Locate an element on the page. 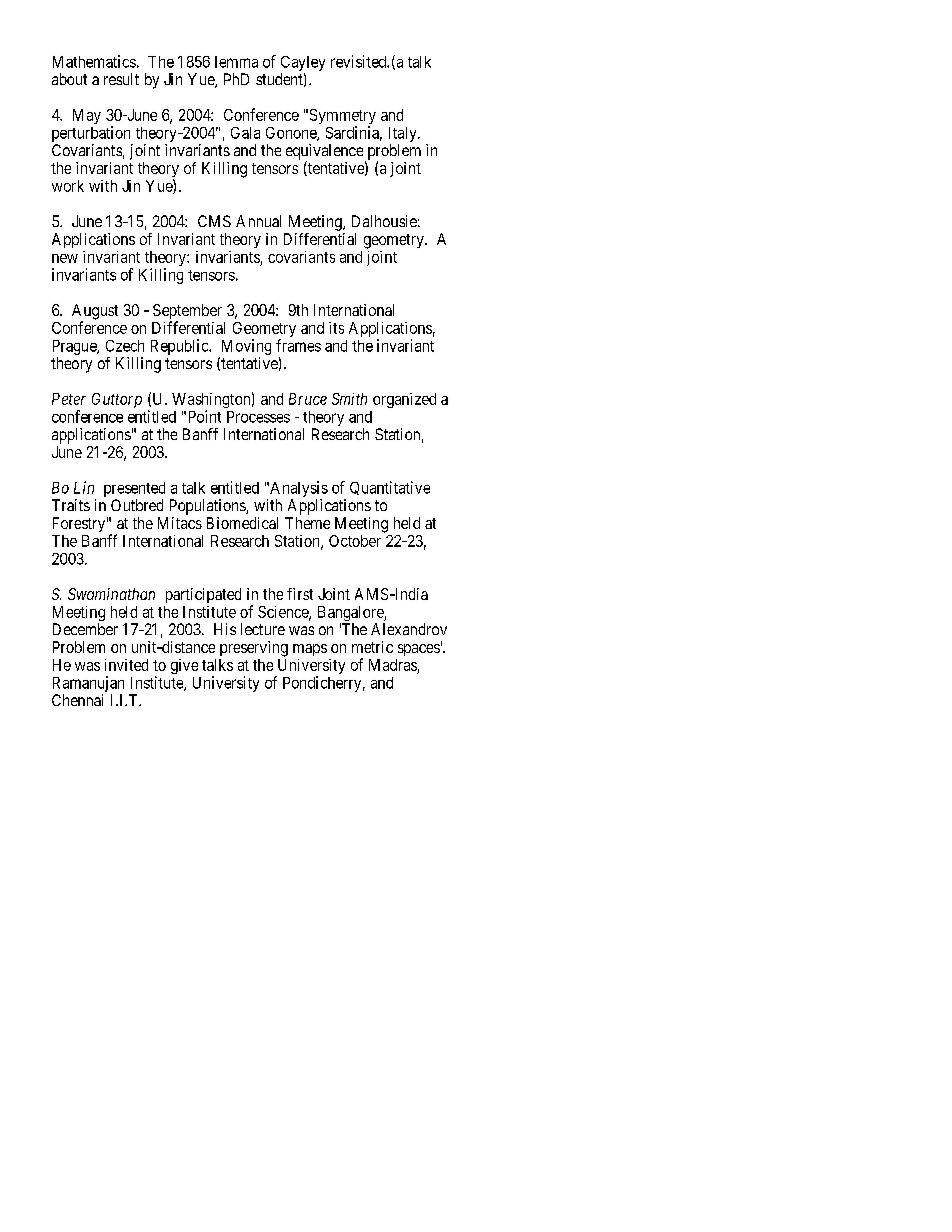  Swaminathan is located at coordinates (111, 594).
